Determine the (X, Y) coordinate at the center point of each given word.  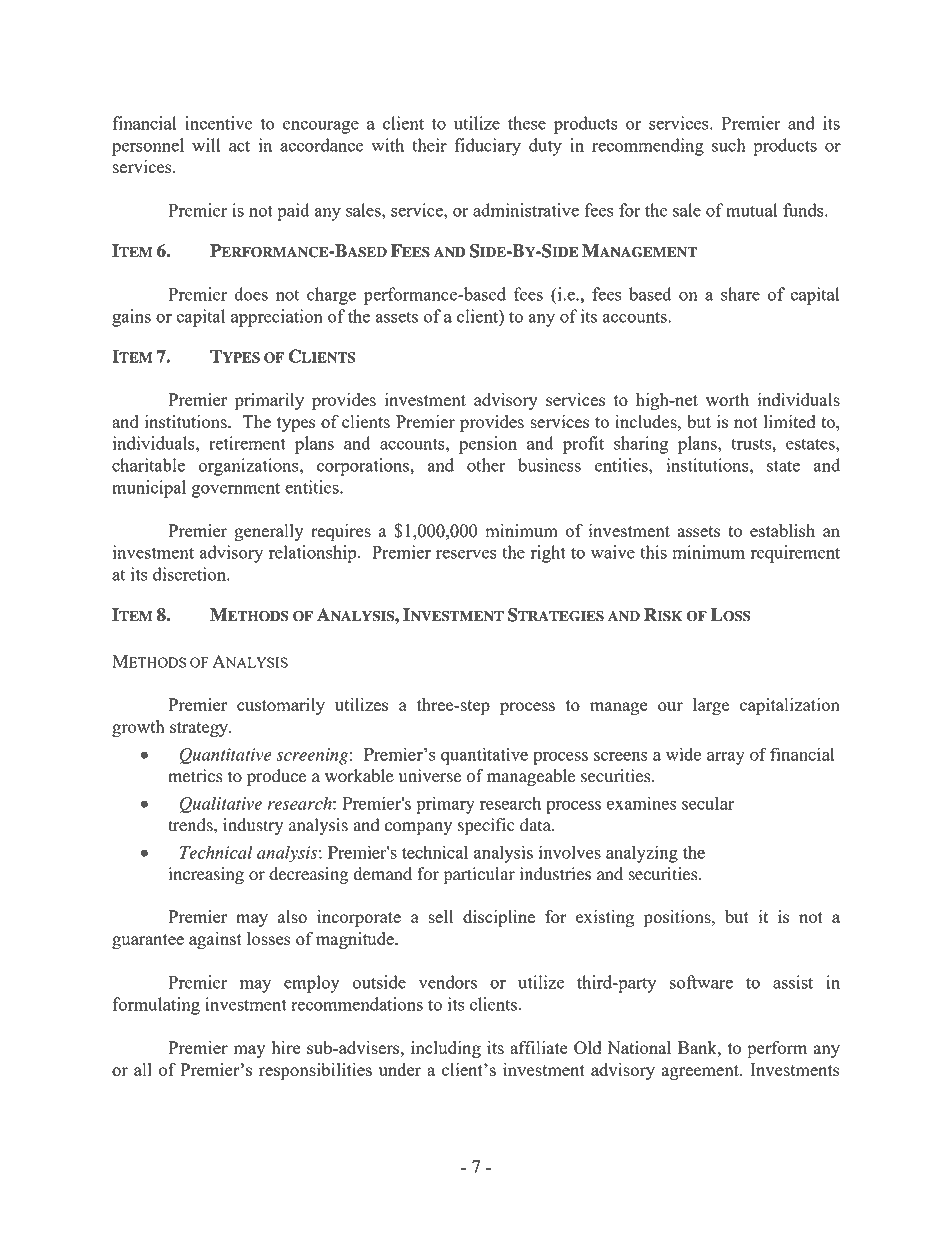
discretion (190, 574)
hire (286, 1047)
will (206, 145)
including (446, 1049)
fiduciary (487, 147)
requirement (795, 554)
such (729, 145)
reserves (466, 554)
